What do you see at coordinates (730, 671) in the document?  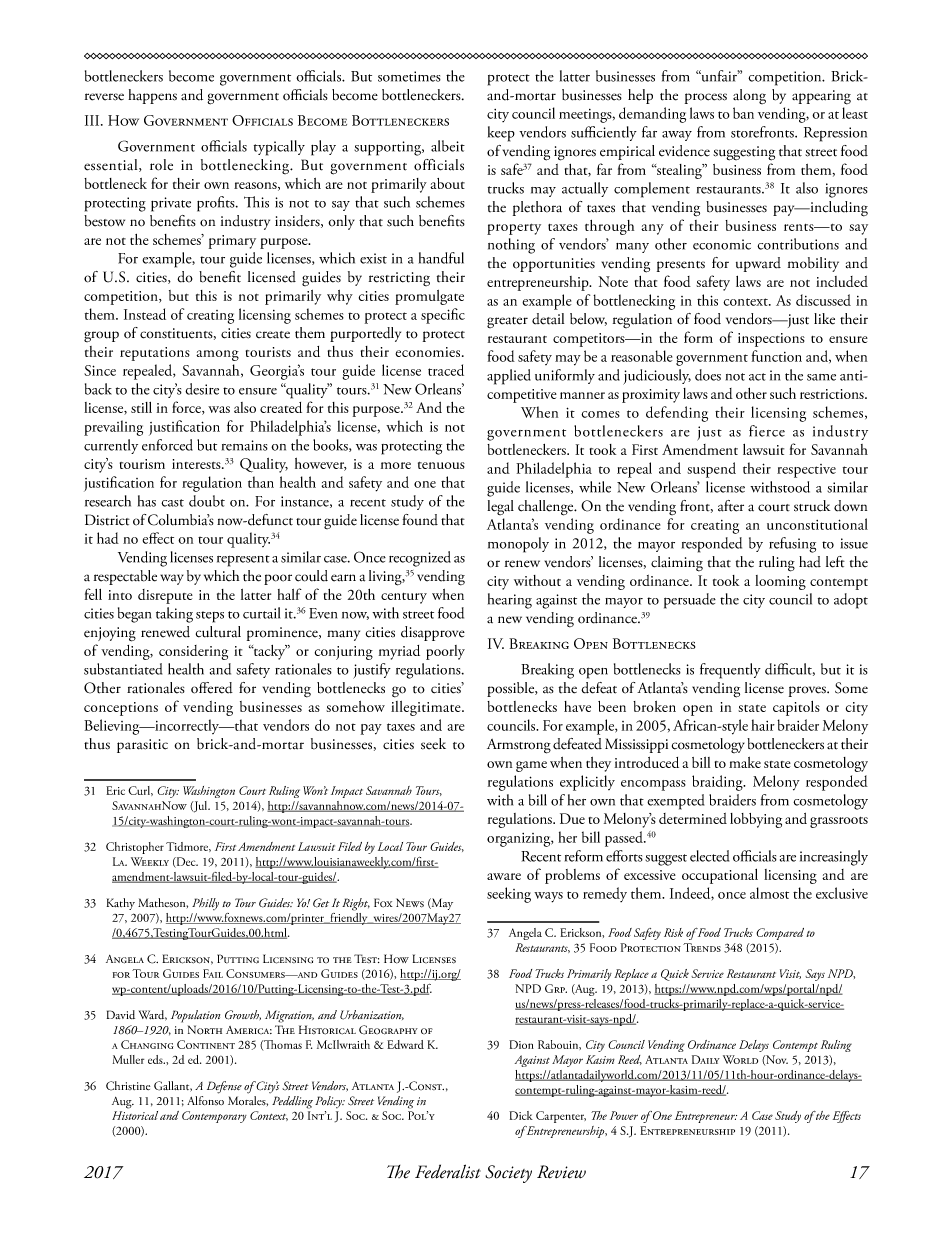 I see `frequently` at bounding box center [730, 671].
